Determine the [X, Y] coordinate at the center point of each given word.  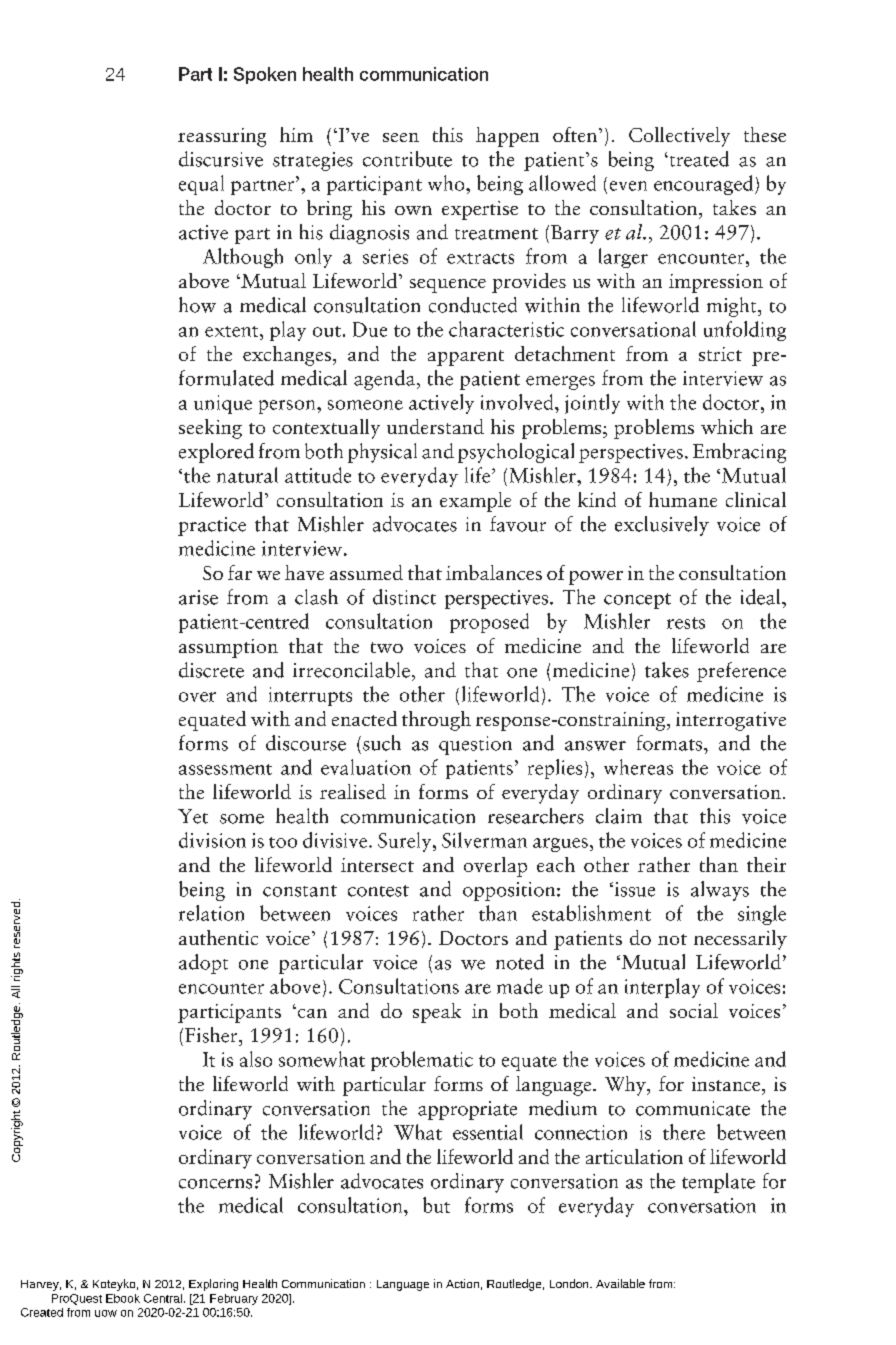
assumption [228, 648]
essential [488, 1132]
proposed [489, 623]
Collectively [679, 137]
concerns [215, 1184]
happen [507, 137]
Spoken [265, 75]
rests [686, 623]
